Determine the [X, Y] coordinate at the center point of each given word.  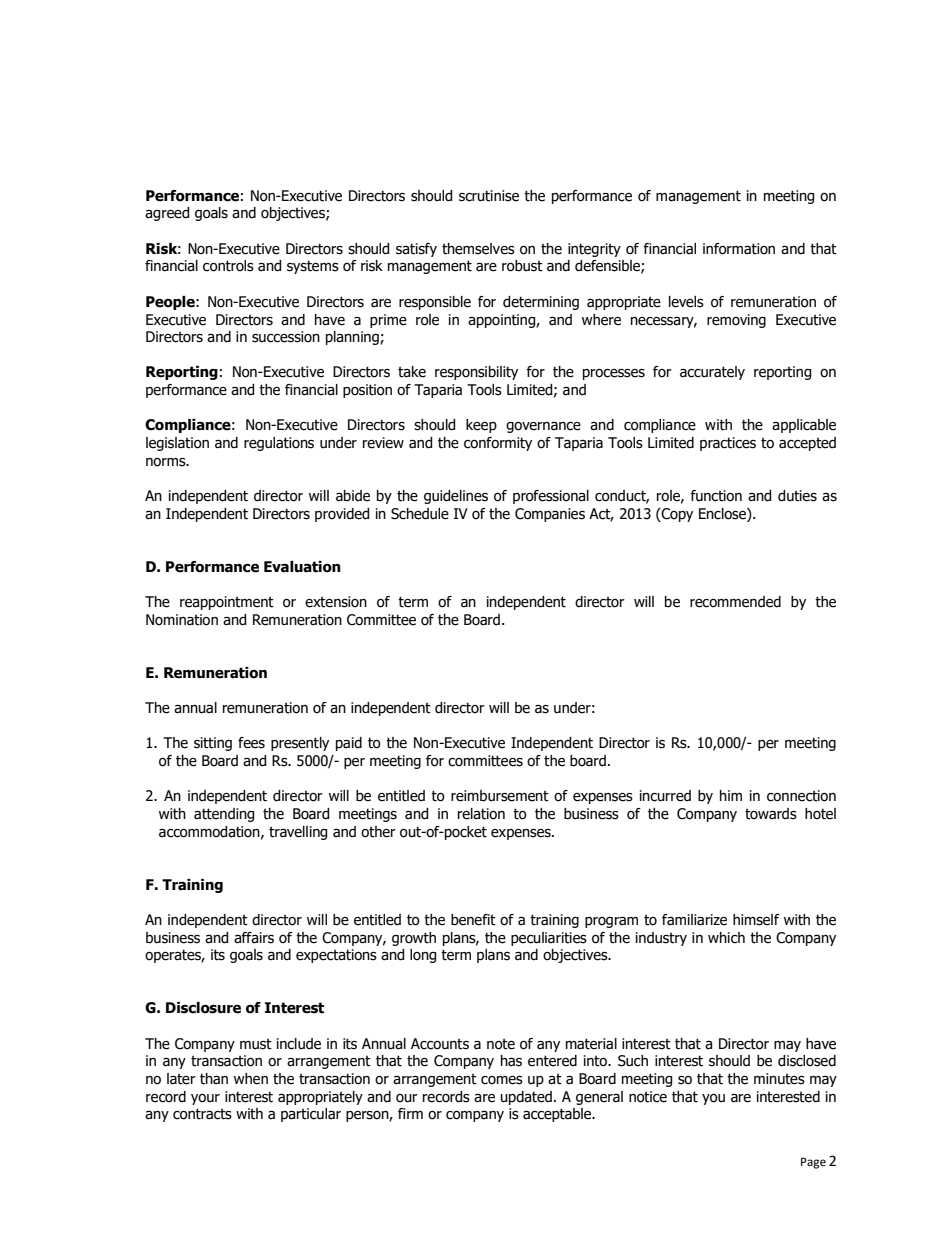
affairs [254, 938]
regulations [279, 444]
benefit [473, 920]
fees [251, 743]
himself [756, 920]
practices [728, 444]
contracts [202, 1114]
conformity [498, 444]
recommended [735, 602]
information [739, 249]
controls [228, 266]
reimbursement [500, 796]
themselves [478, 249]
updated [526, 1098]
